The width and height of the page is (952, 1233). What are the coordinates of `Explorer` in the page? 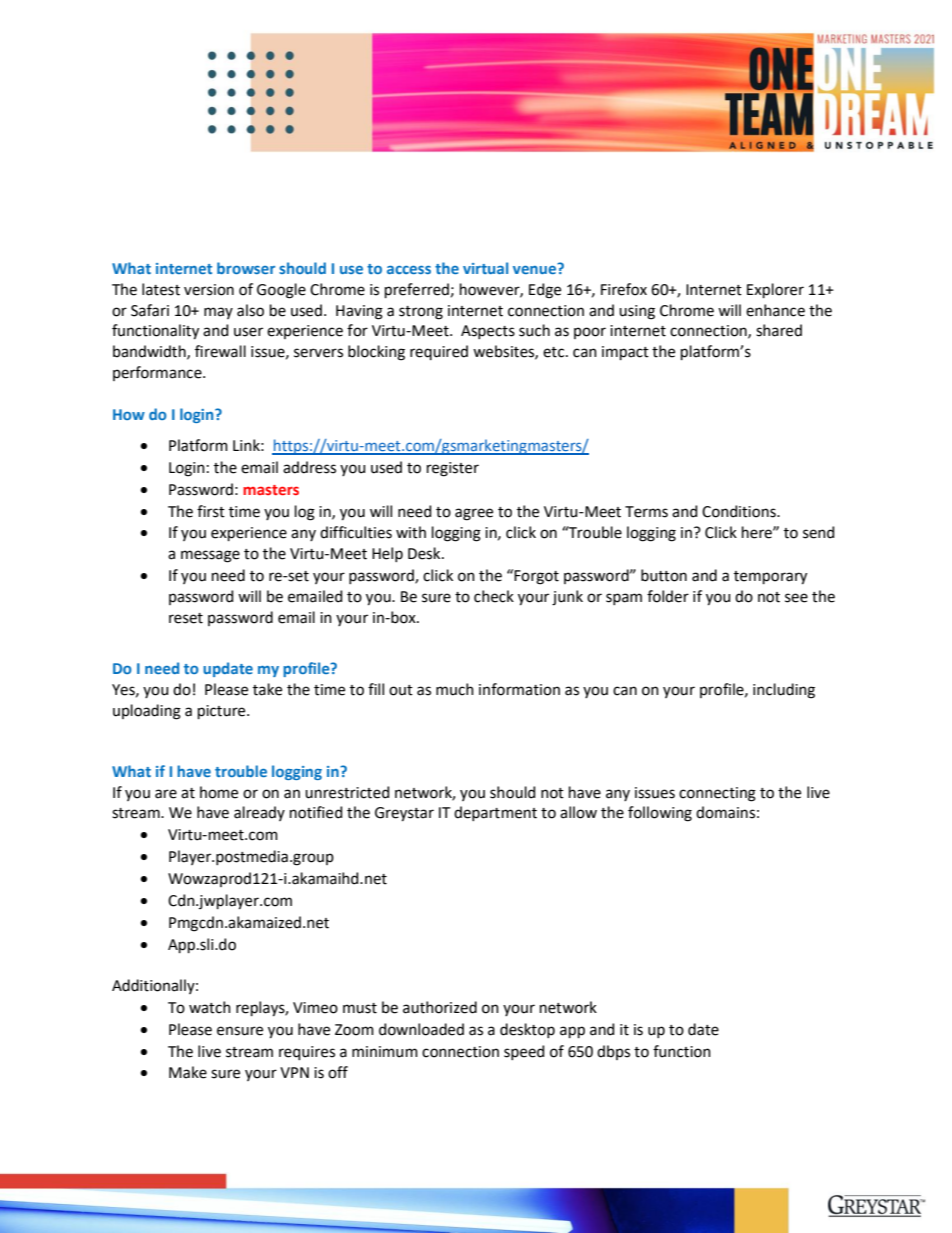 It's located at (775, 290).
